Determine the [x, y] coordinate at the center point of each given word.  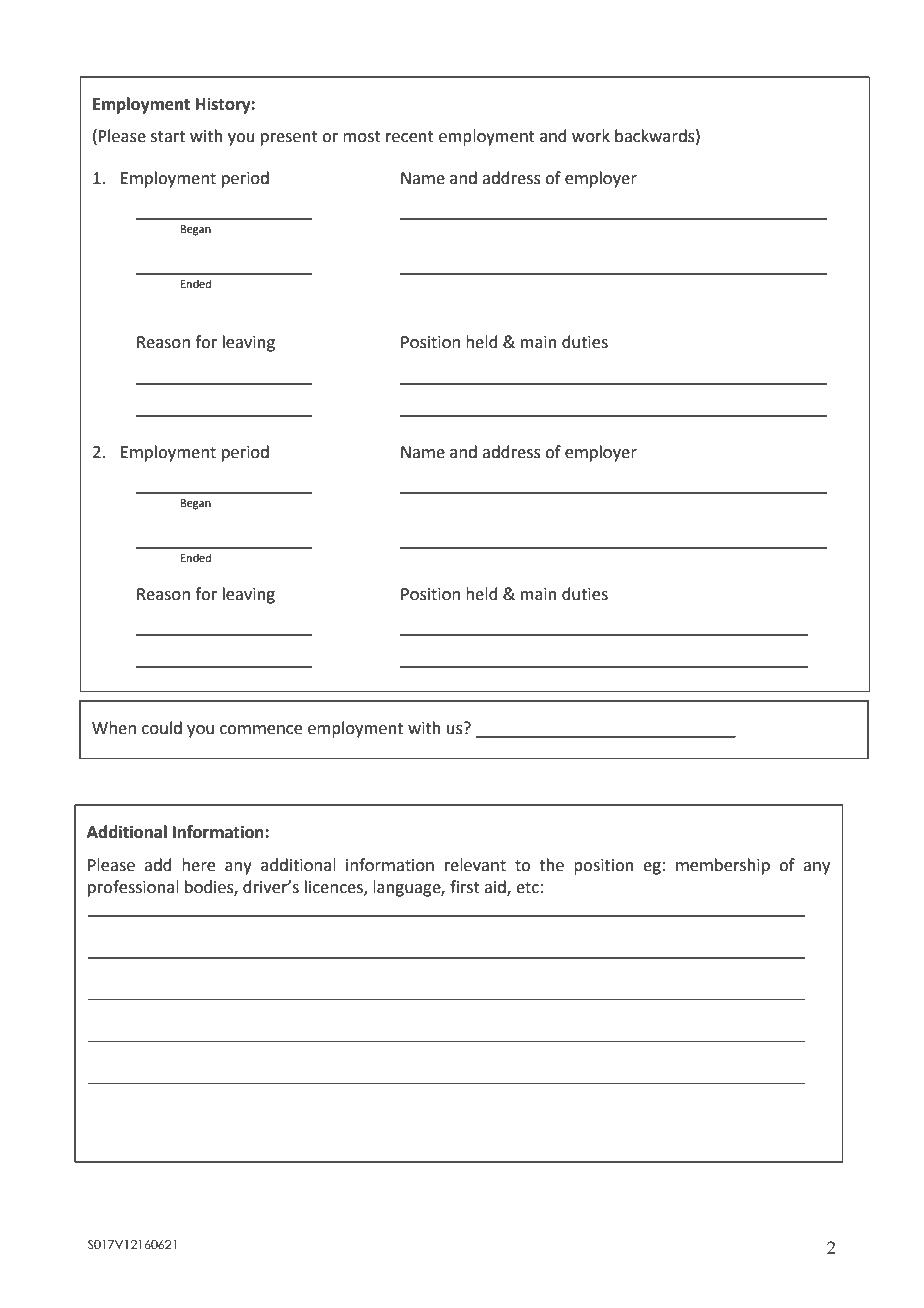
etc [527, 888]
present [289, 138]
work [591, 136]
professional [133, 888]
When [114, 728]
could [162, 728]
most [362, 137]
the [551, 865]
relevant [475, 865]
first [465, 887]
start [168, 137]
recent [410, 137]
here [198, 865]
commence [261, 730]
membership [723, 866]
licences [335, 888]
